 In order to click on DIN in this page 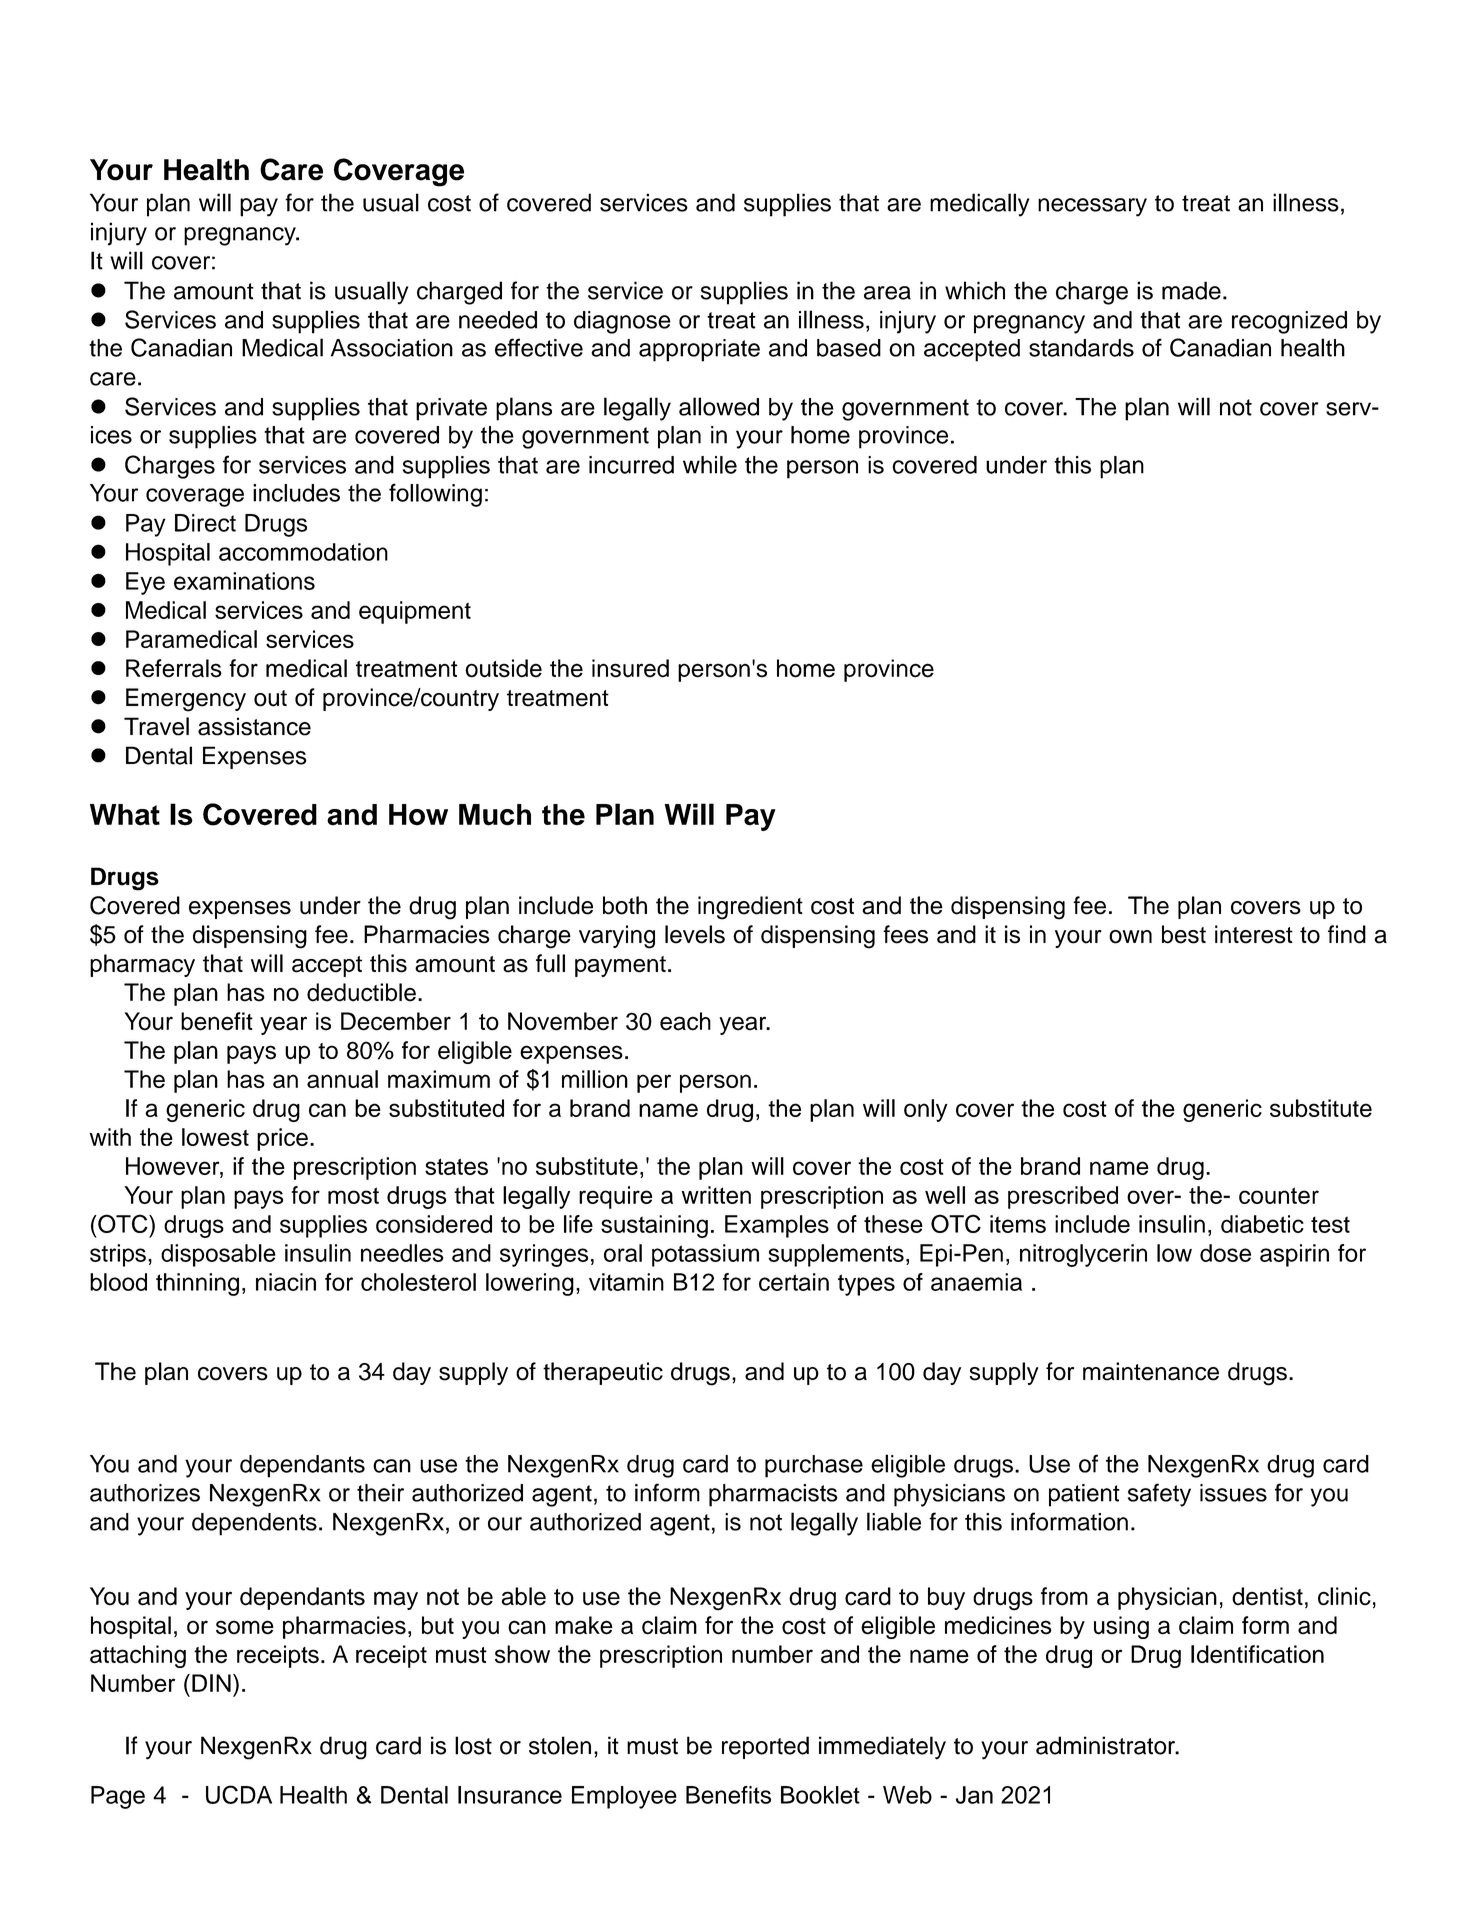, I will do `click(211, 1683)`.
